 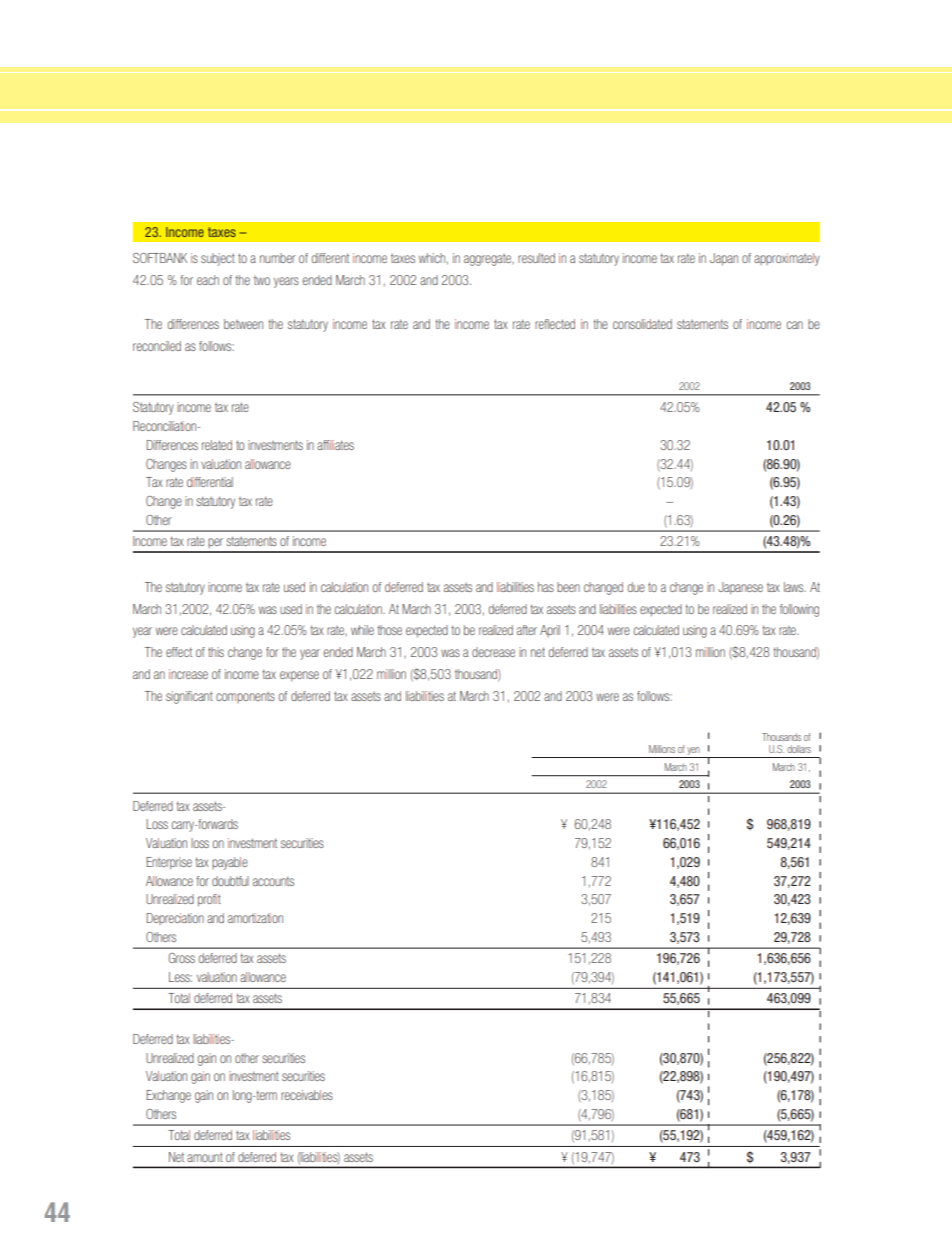 I want to click on accounts, so click(x=273, y=881).
